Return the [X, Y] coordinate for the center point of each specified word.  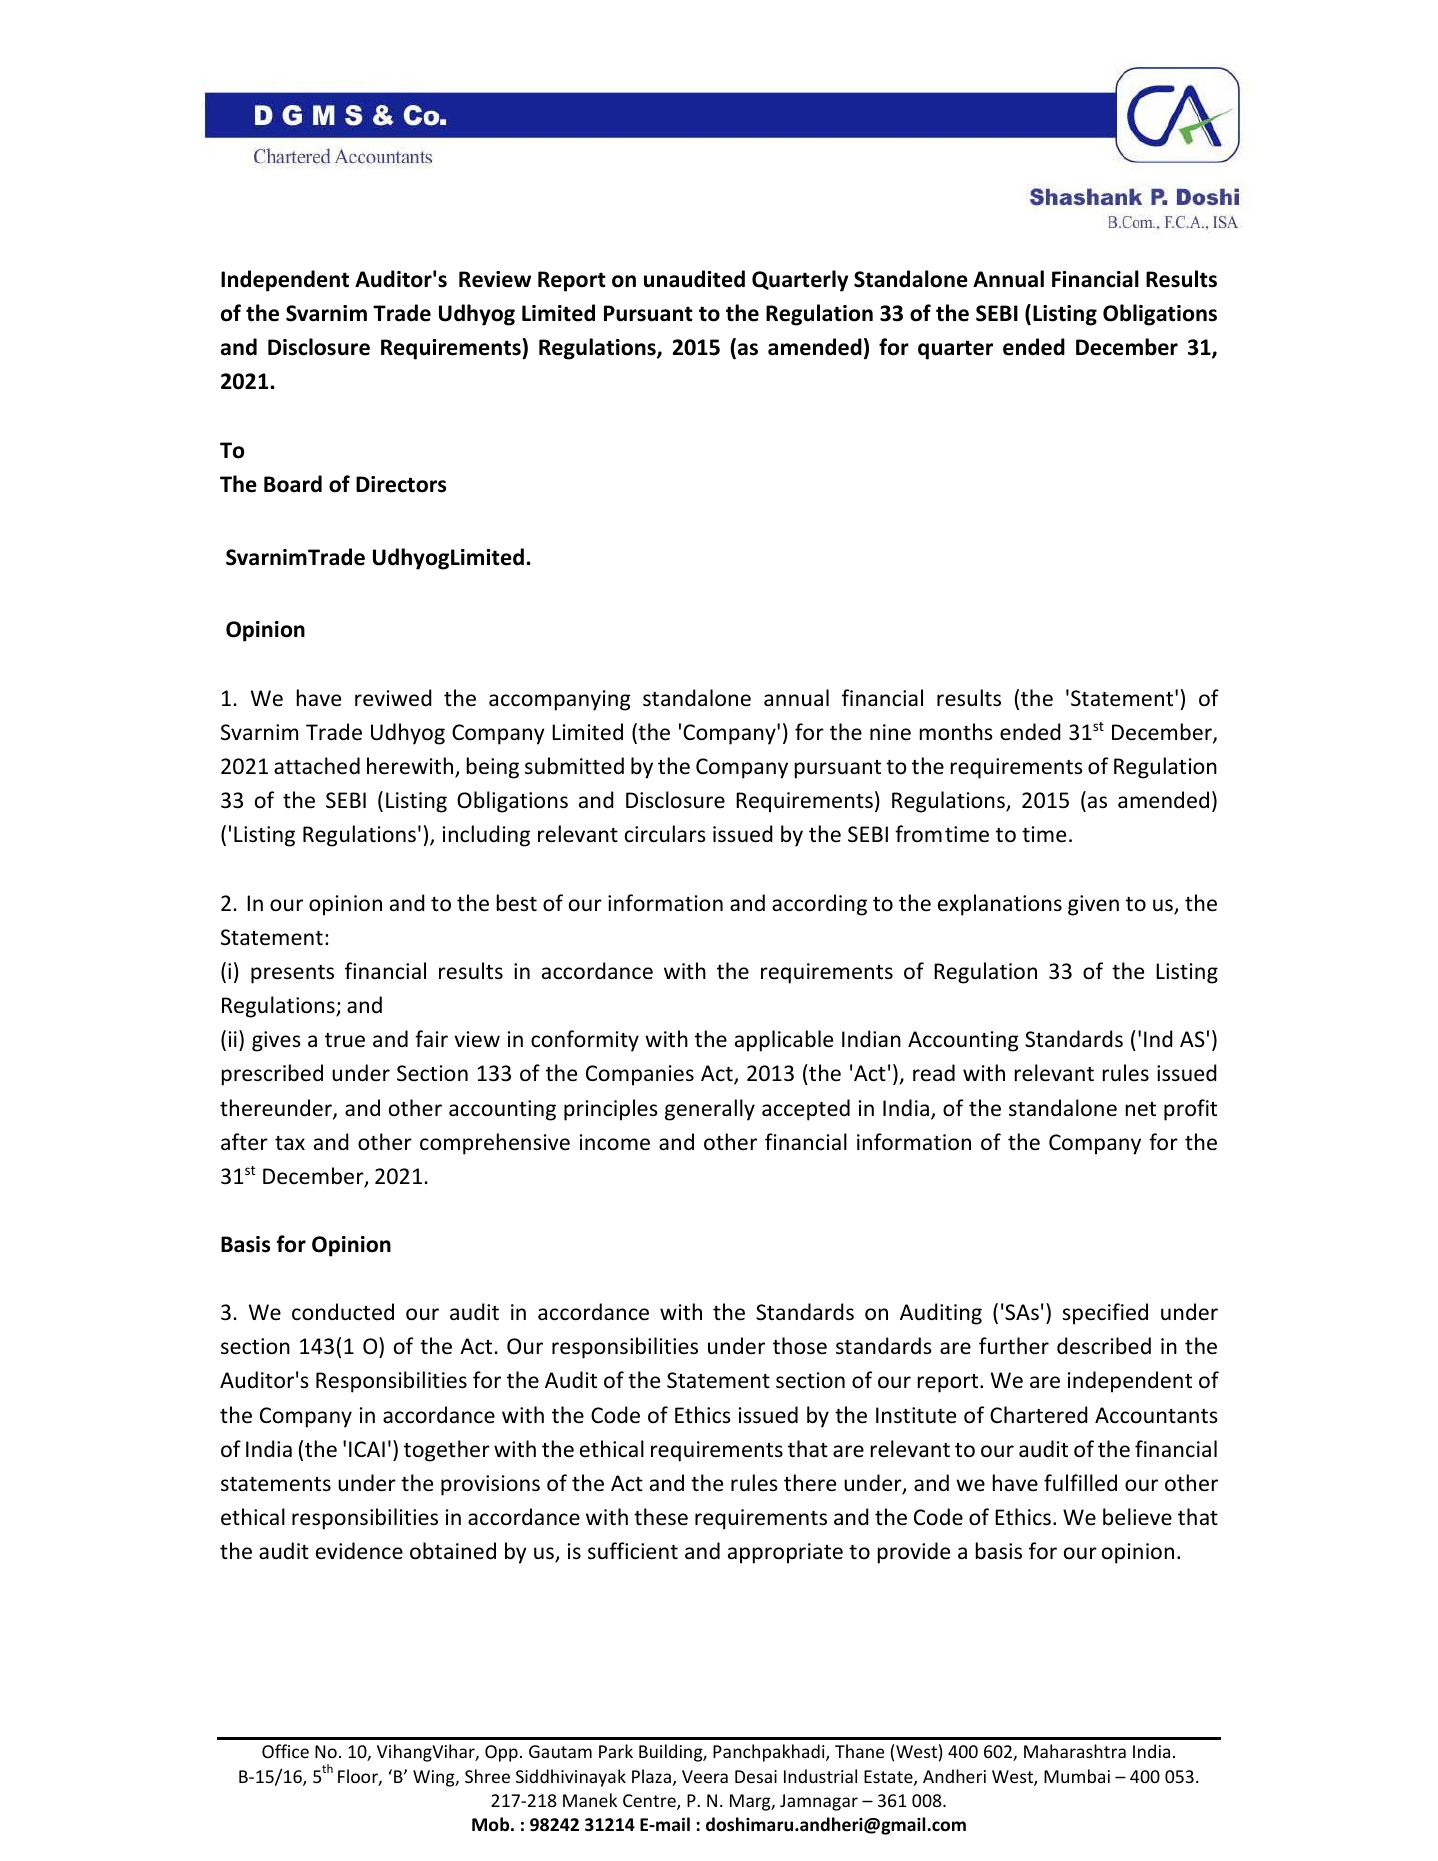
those [800, 1346]
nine [890, 732]
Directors [401, 484]
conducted [343, 1312]
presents [292, 974]
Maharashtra [1075, 1751]
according [819, 905]
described [1104, 1346]
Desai [756, 1776]
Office [285, 1751]
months [956, 732]
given [1093, 905]
